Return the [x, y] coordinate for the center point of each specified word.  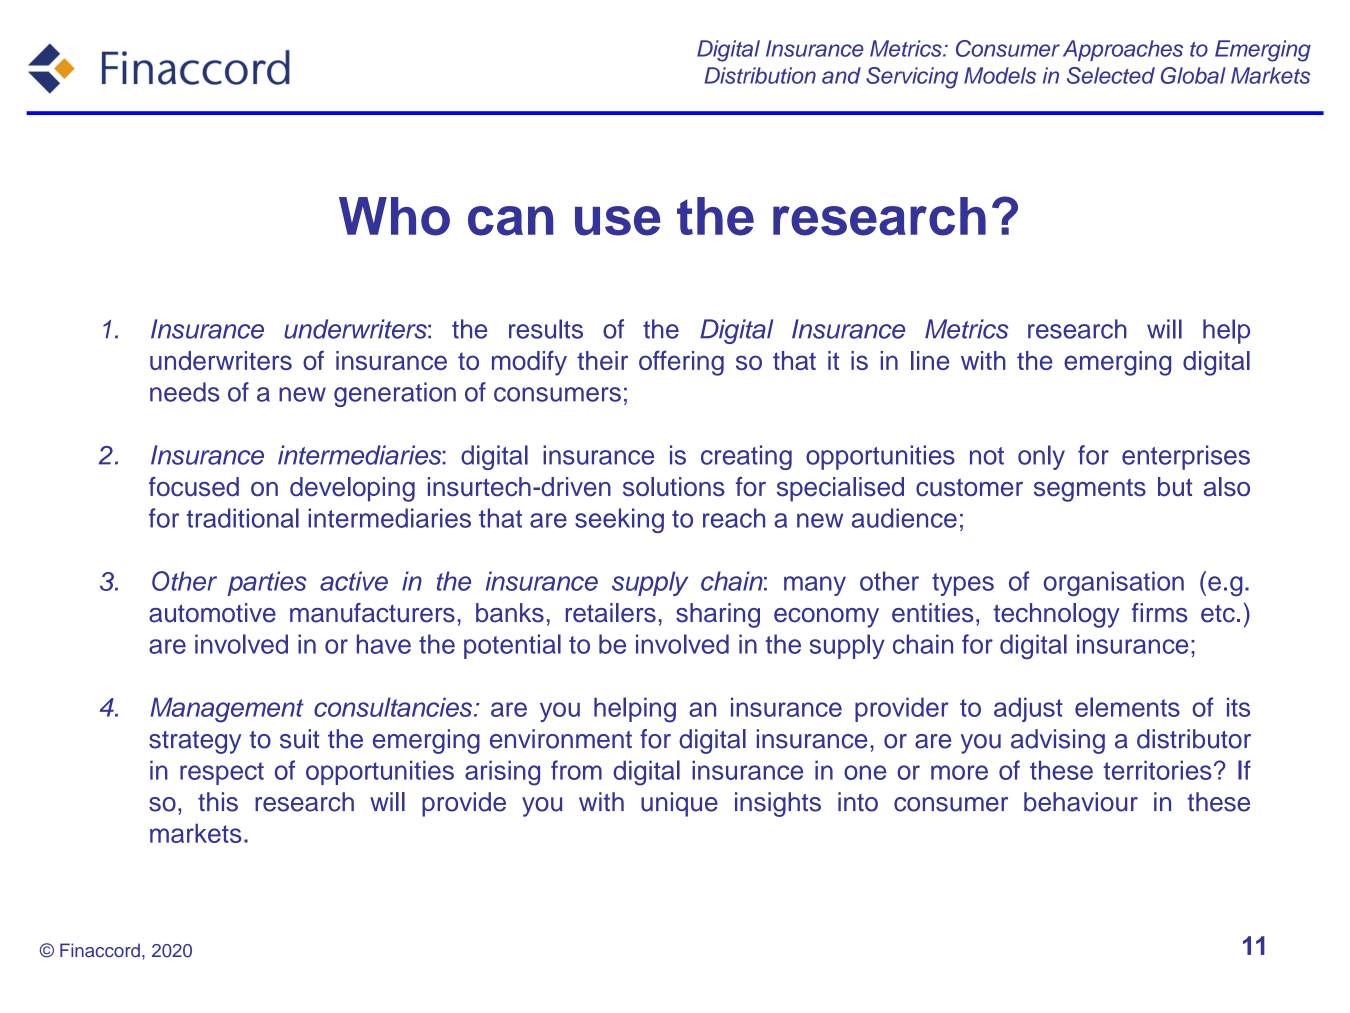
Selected [1111, 75]
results [546, 329]
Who [394, 216]
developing [352, 489]
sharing [718, 615]
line [930, 360]
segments [1090, 490]
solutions [674, 487]
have [384, 644]
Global [1193, 75]
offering [681, 363]
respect [222, 773]
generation [395, 394]
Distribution [760, 75]
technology [1056, 615]
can [510, 221]
